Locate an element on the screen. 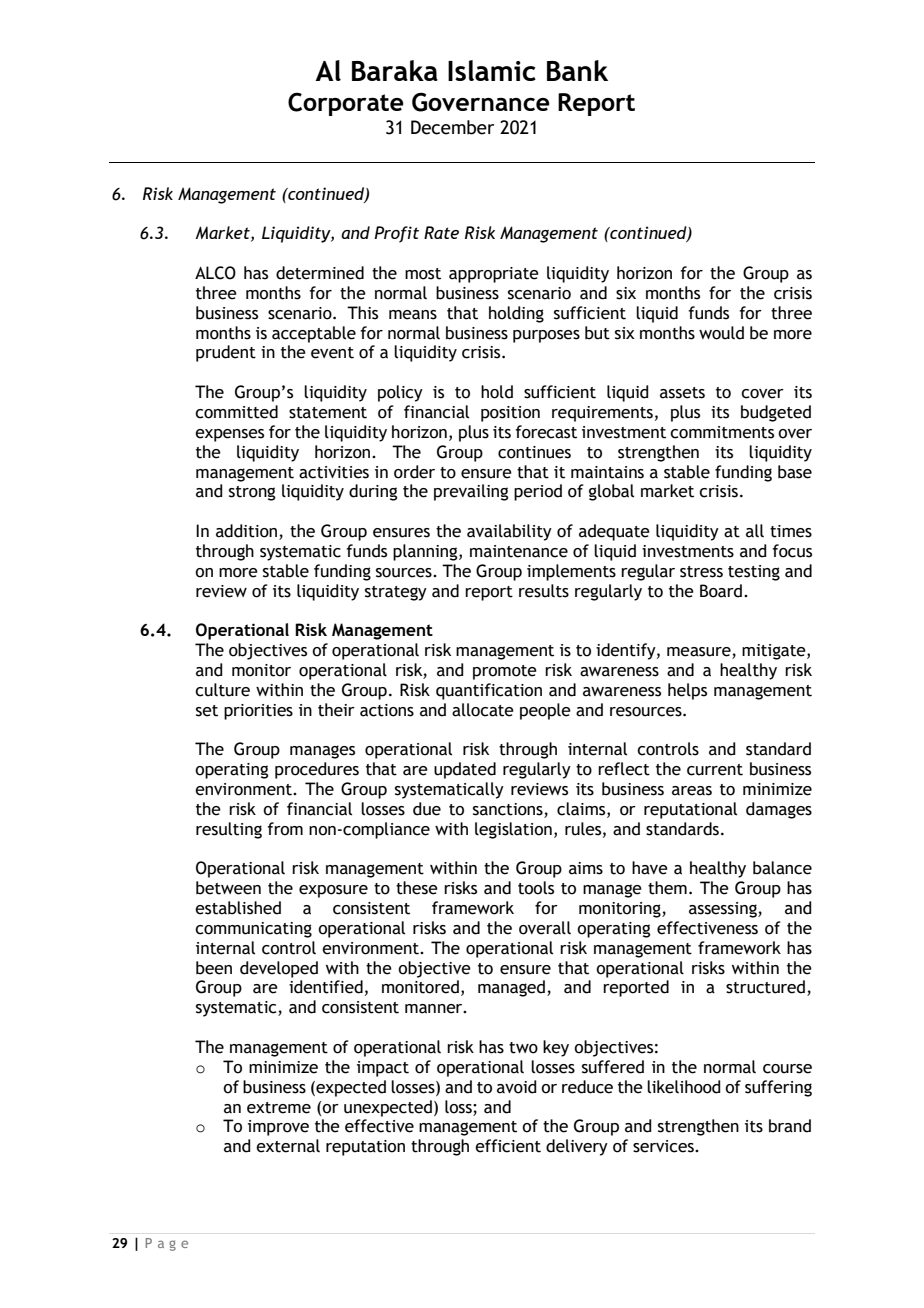 This screenshot has width=924, height=1308. likelihood is located at coordinates (684, 1087).
